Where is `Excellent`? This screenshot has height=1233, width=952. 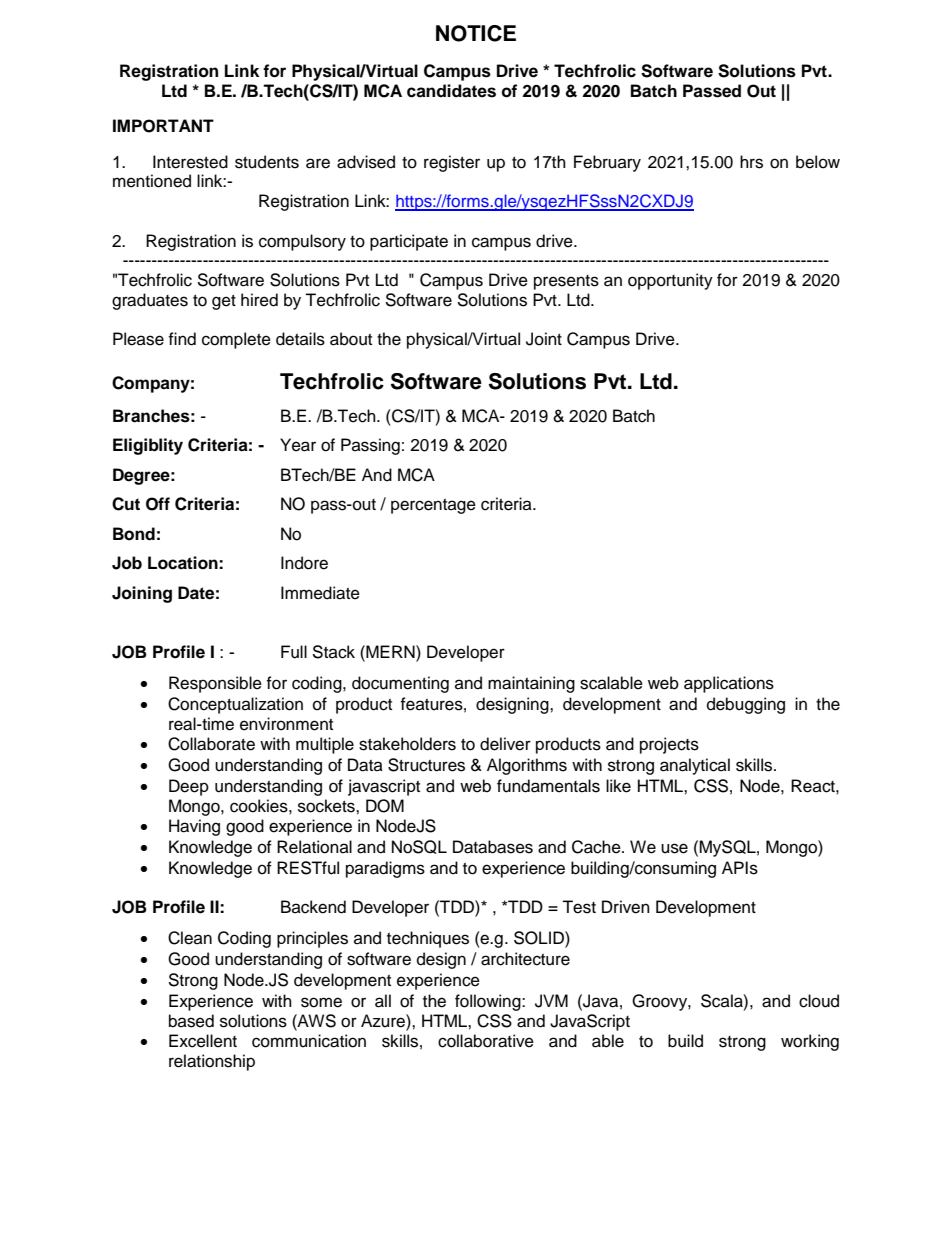
Excellent is located at coordinates (203, 1041).
